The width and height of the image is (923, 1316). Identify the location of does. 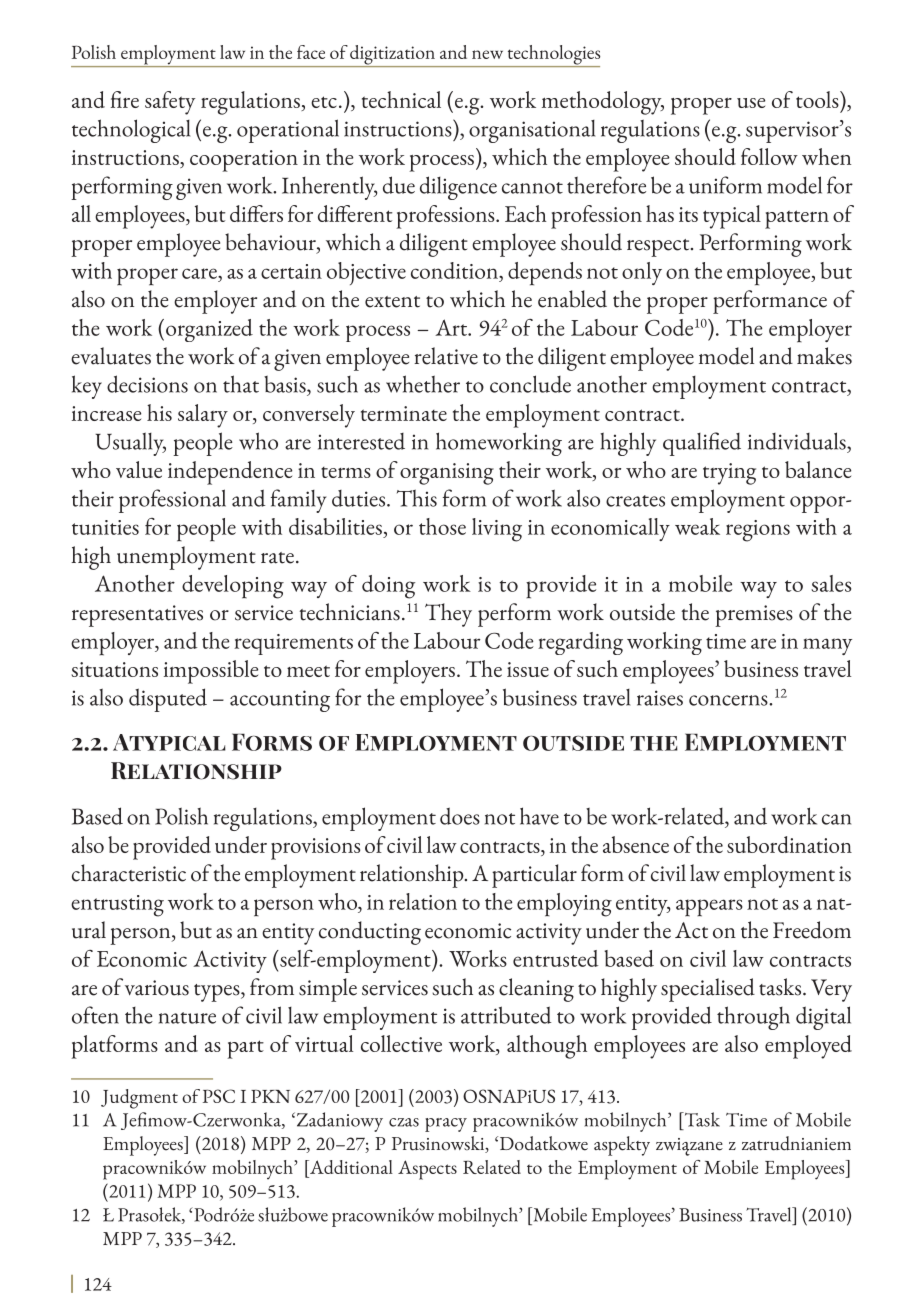
(460, 816).
